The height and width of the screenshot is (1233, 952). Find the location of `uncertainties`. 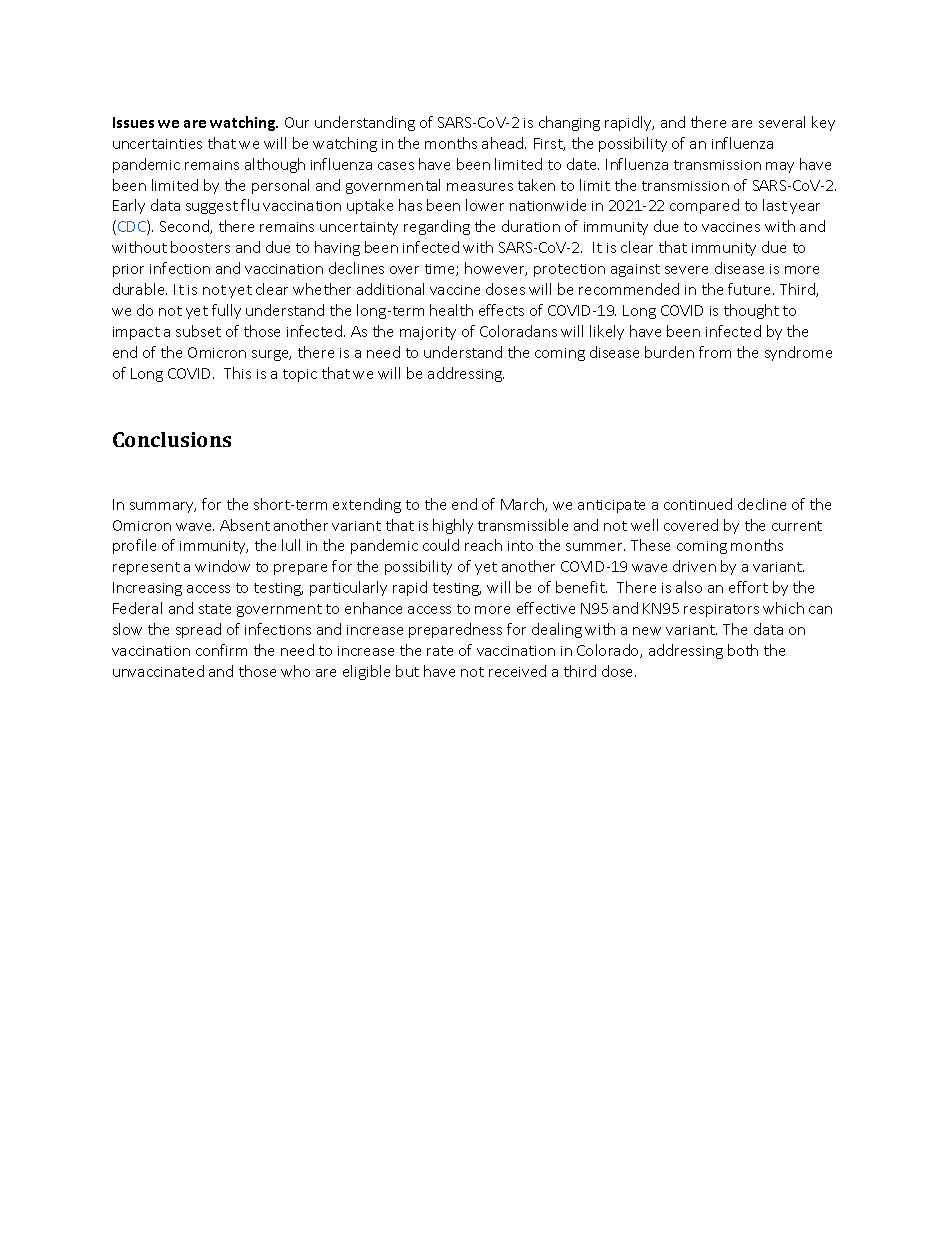

uncertainties is located at coordinates (157, 144).
